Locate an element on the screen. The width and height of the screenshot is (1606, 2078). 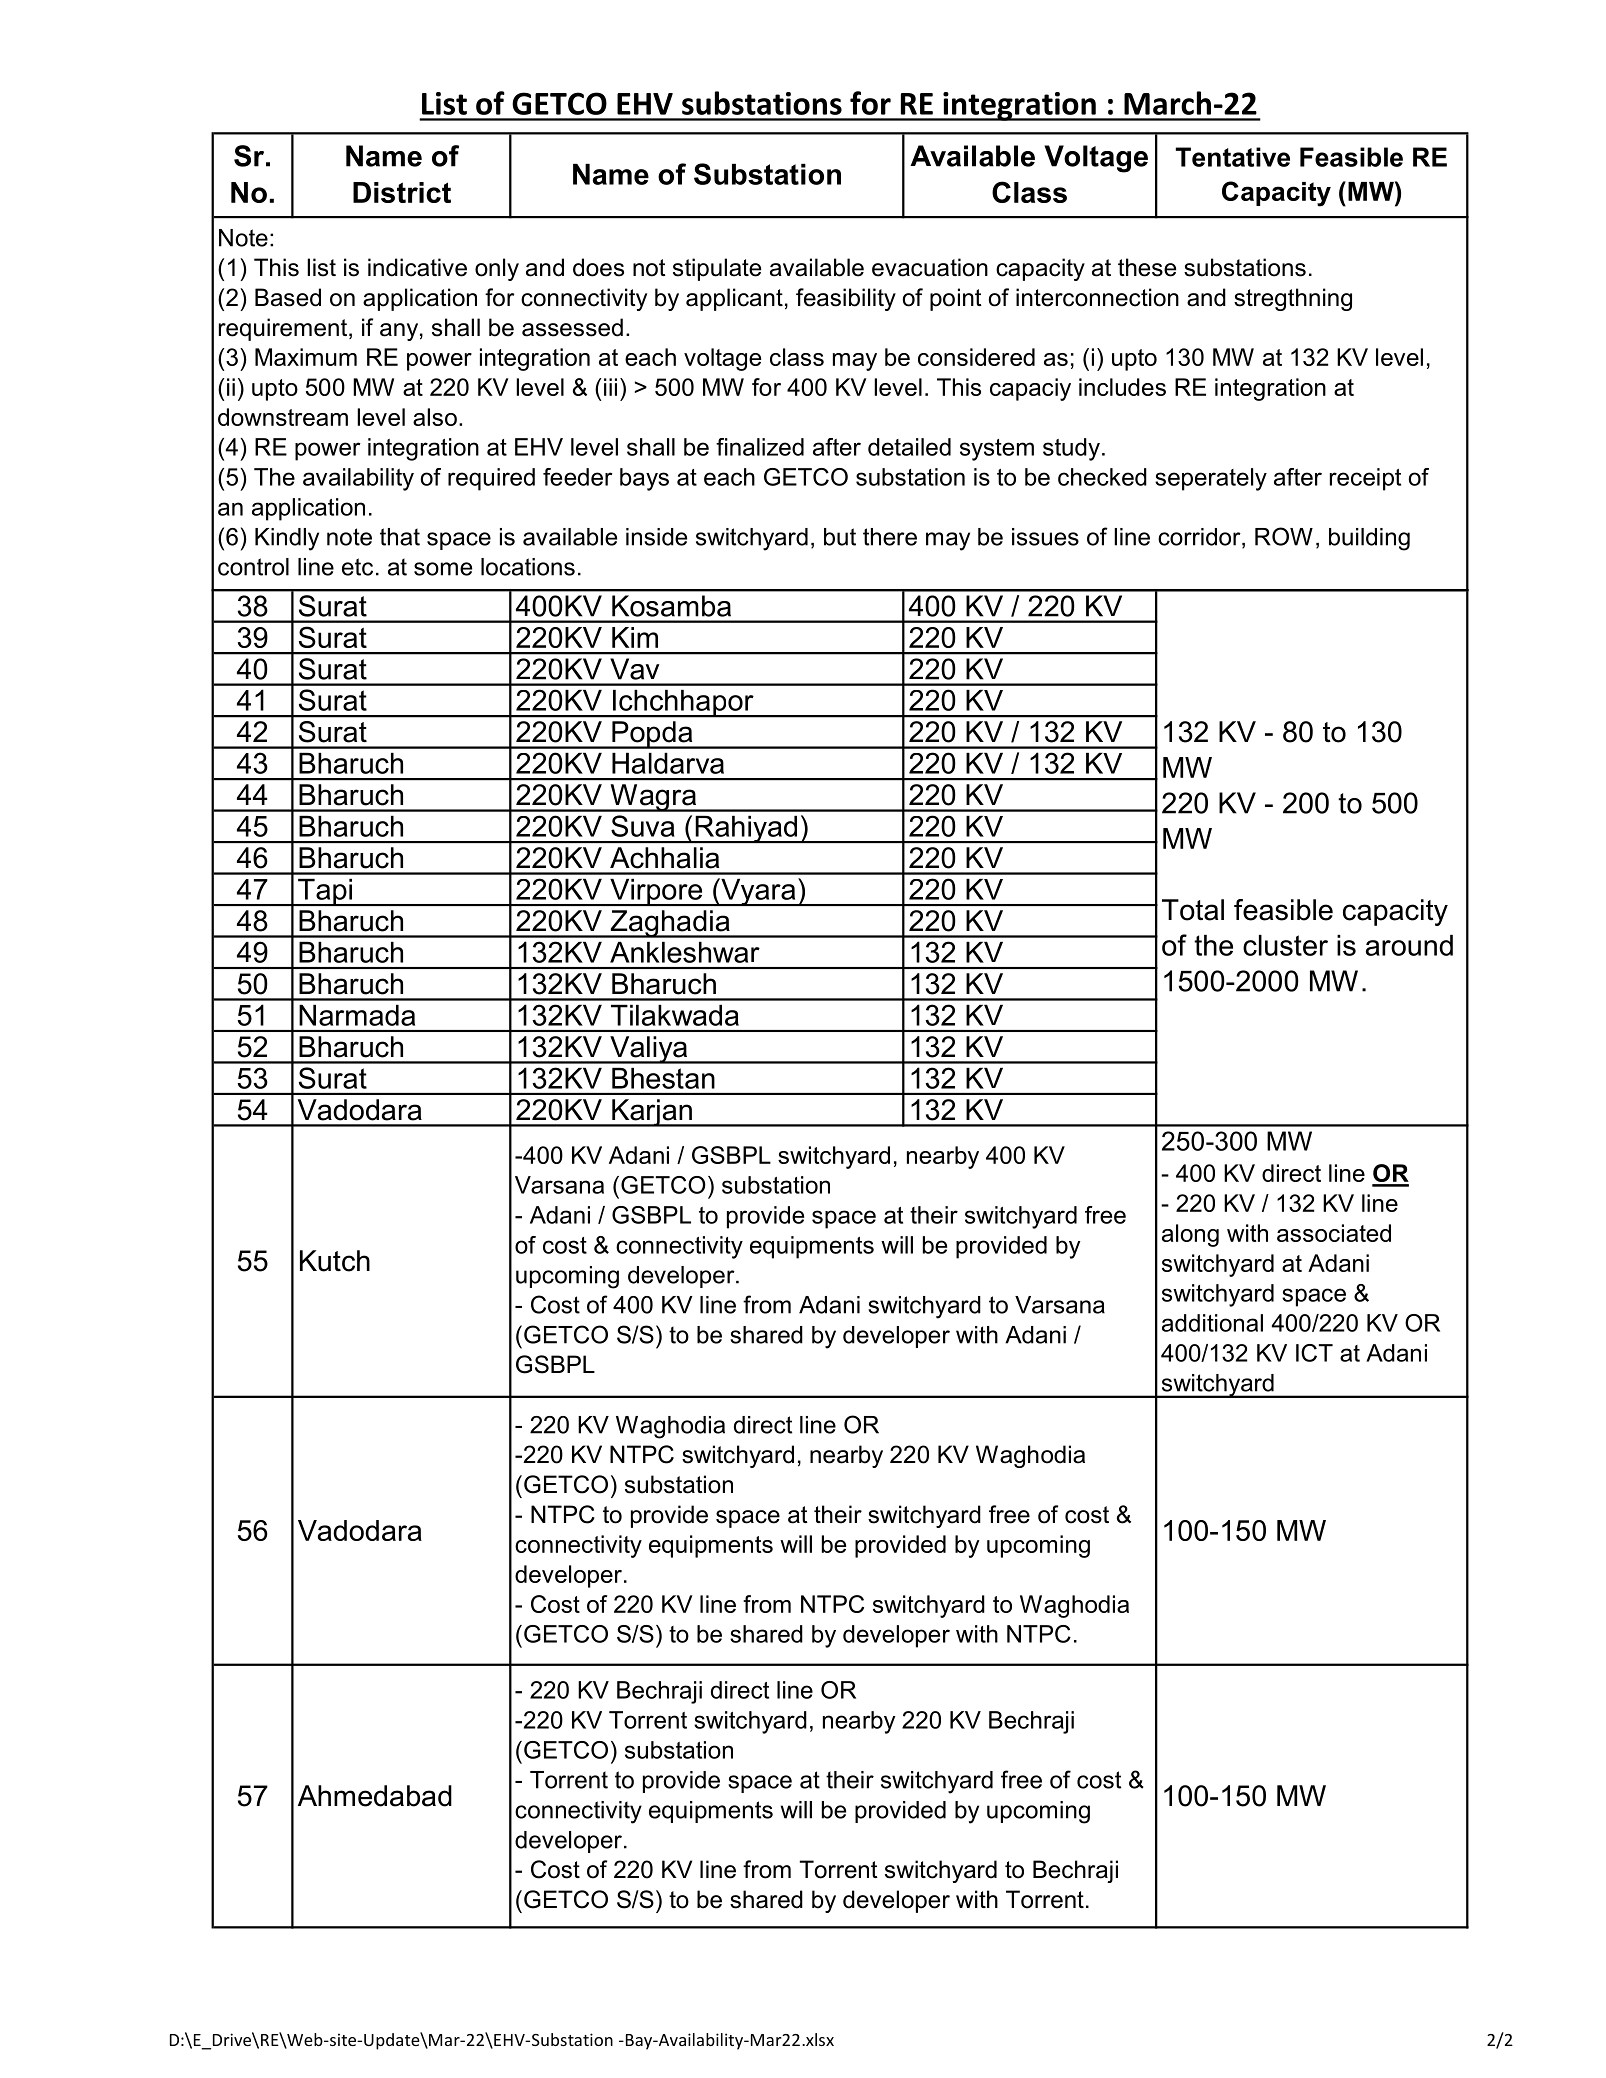
Tentative is located at coordinates (1233, 157).
